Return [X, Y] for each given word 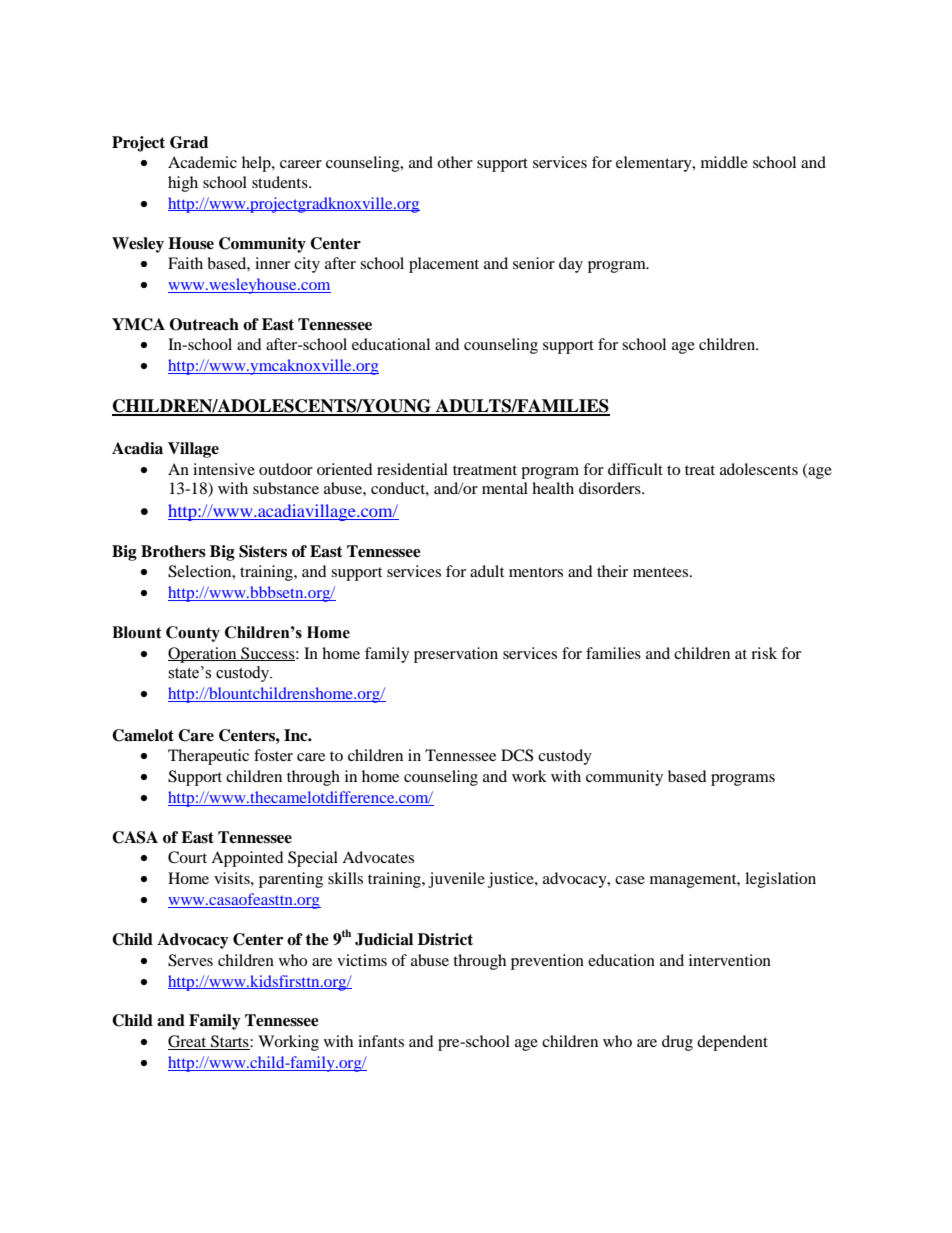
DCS [517, 755]
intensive [224, 469]
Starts [230, 1042]
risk [764, 653]
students [281, 182]
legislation [780, 880]
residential [412, 469]
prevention [547, 962]
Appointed [247, 859]
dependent [732, 1043]
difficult [635, 469]
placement [444, 265]
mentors [536, 572]
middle [724, 162]
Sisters [263, 551]
